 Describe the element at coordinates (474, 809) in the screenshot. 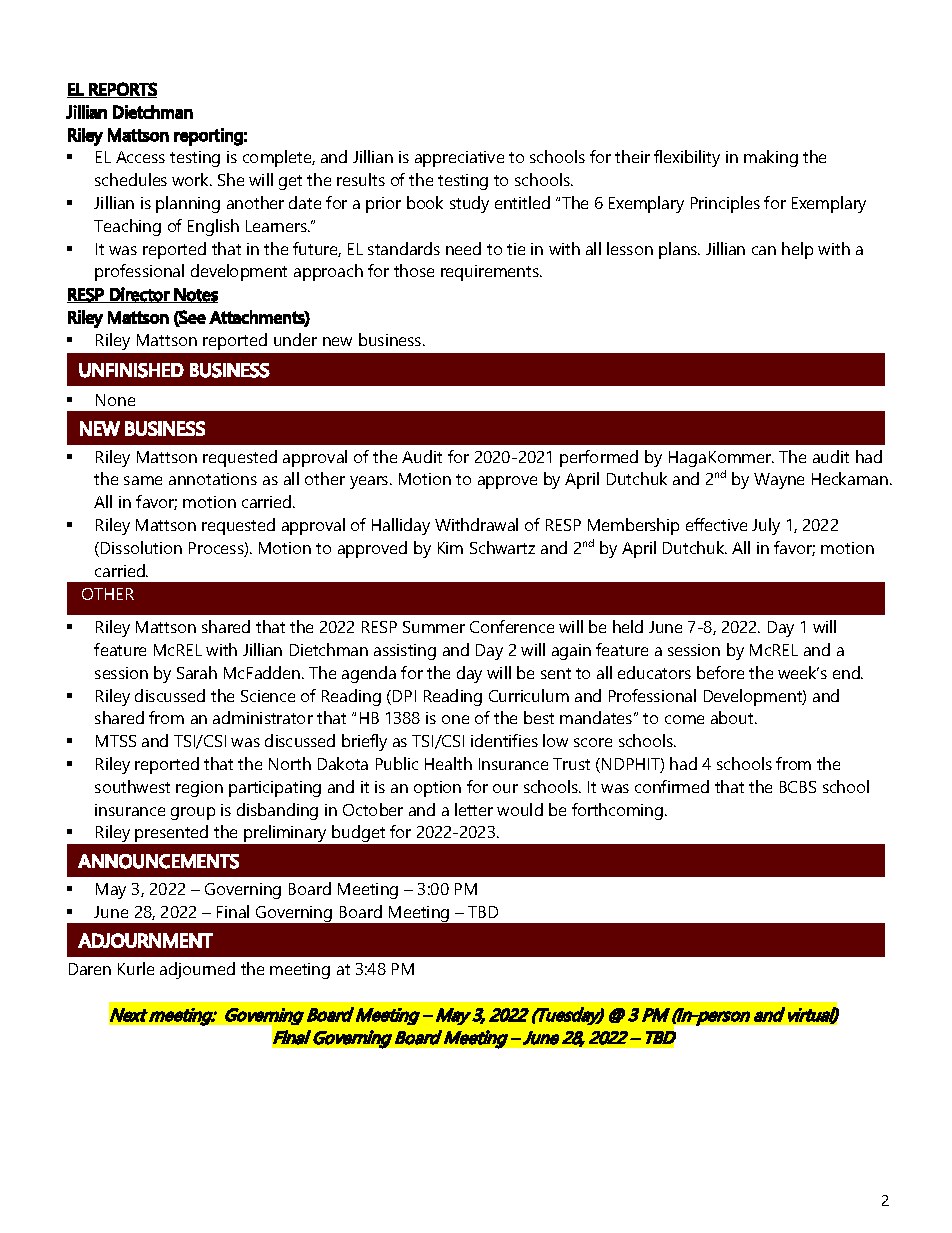

I see `letter` at that location.
